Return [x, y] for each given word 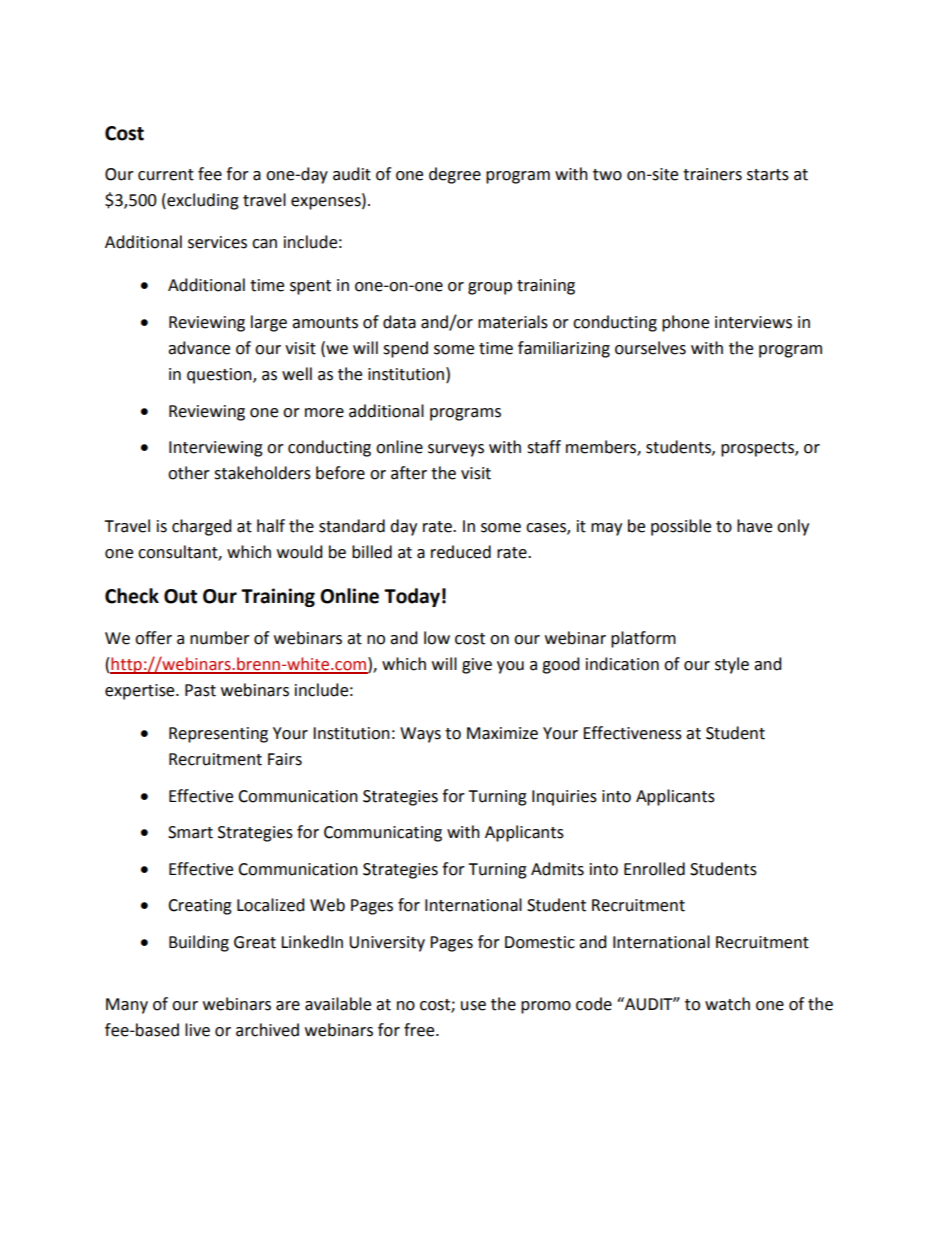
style [732, 665]
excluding [202, 201]
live [197, 1030]
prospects [758, 449]
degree [455, 175]
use [473, 1006]
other [189, 473]
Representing [218, 735]
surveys [456, 450]
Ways [420, 735]
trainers [712, 174]
